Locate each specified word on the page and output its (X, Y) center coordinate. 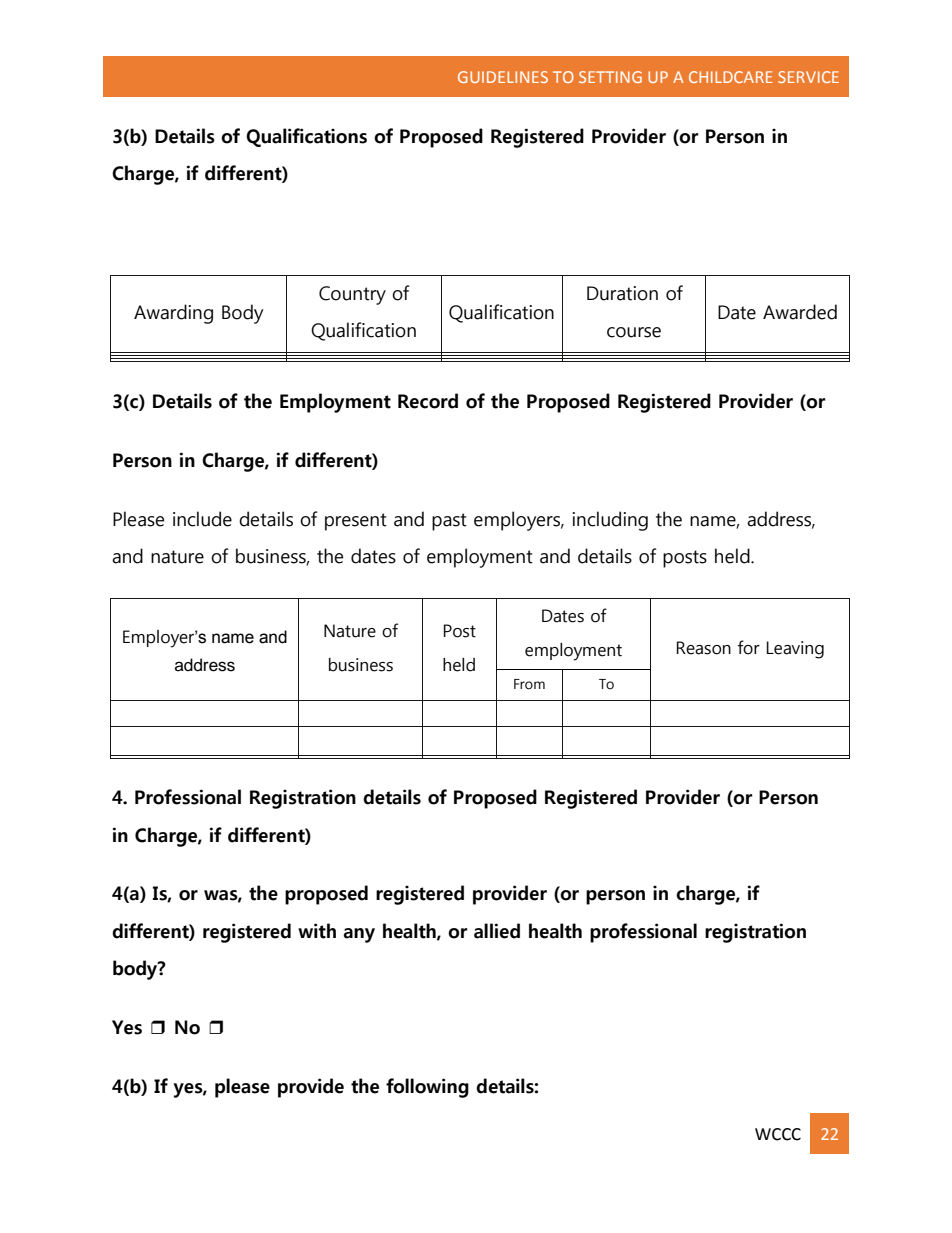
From (529, 684)
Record (428, 401)
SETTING (610, 77)
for (749, 647)
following (427, 1088)
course (634, 332)
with (317, 931)
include (202, 519)
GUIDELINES (503, 77)
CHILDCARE (731, 77)
